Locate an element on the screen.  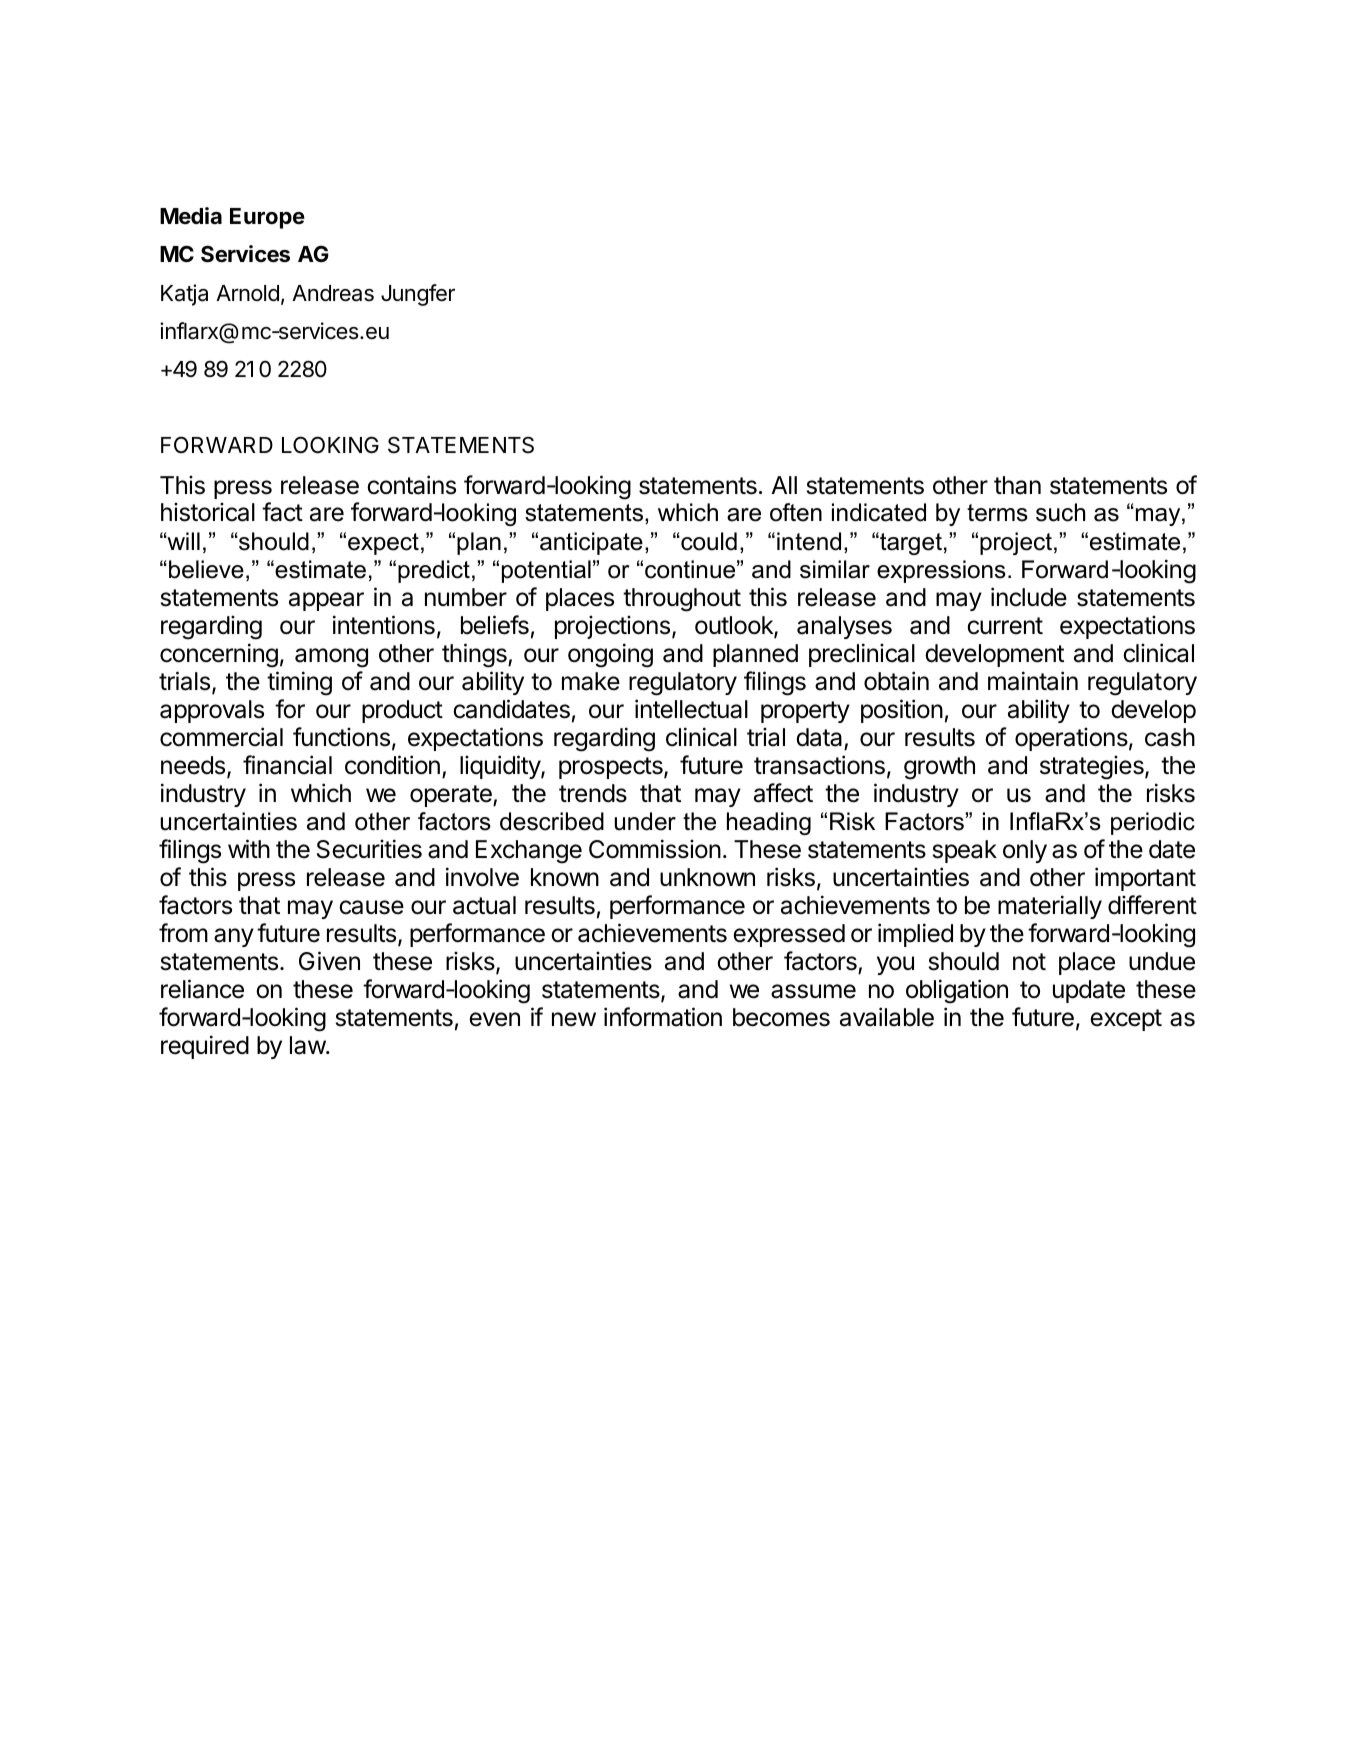
than is located at coordinates (1017, 485).
